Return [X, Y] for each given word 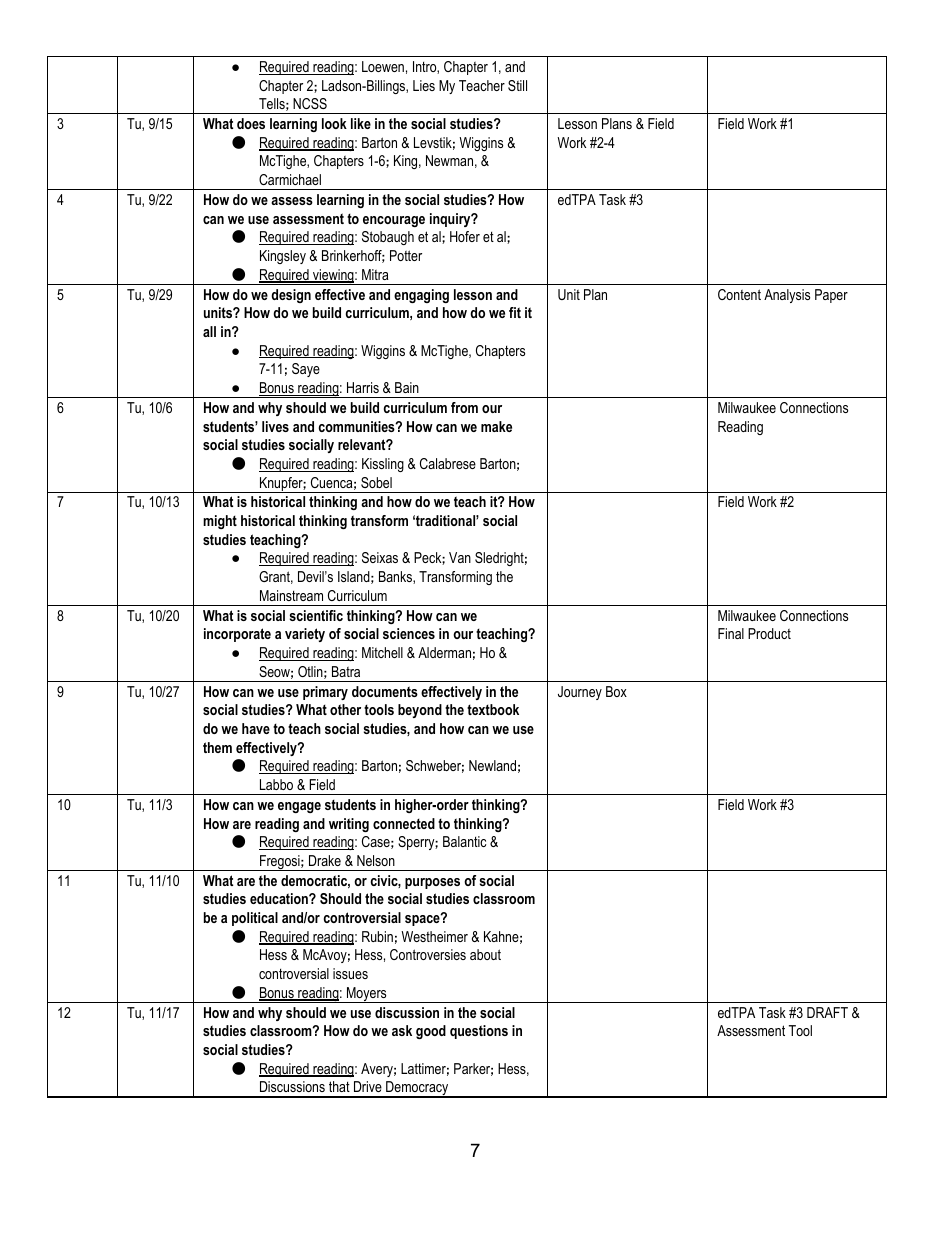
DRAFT [827, 1012]
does [251, 123]
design [291, 296]
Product [769, 633]
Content [739, 294]
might [220, 522]
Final [731, 633]
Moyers [367, 995]
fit [515, 312]
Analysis [787, 296]
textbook [493, 709]
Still [517, 85]
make [496, 426]
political [255, 919]
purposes [432, 883]
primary [325, 693]
